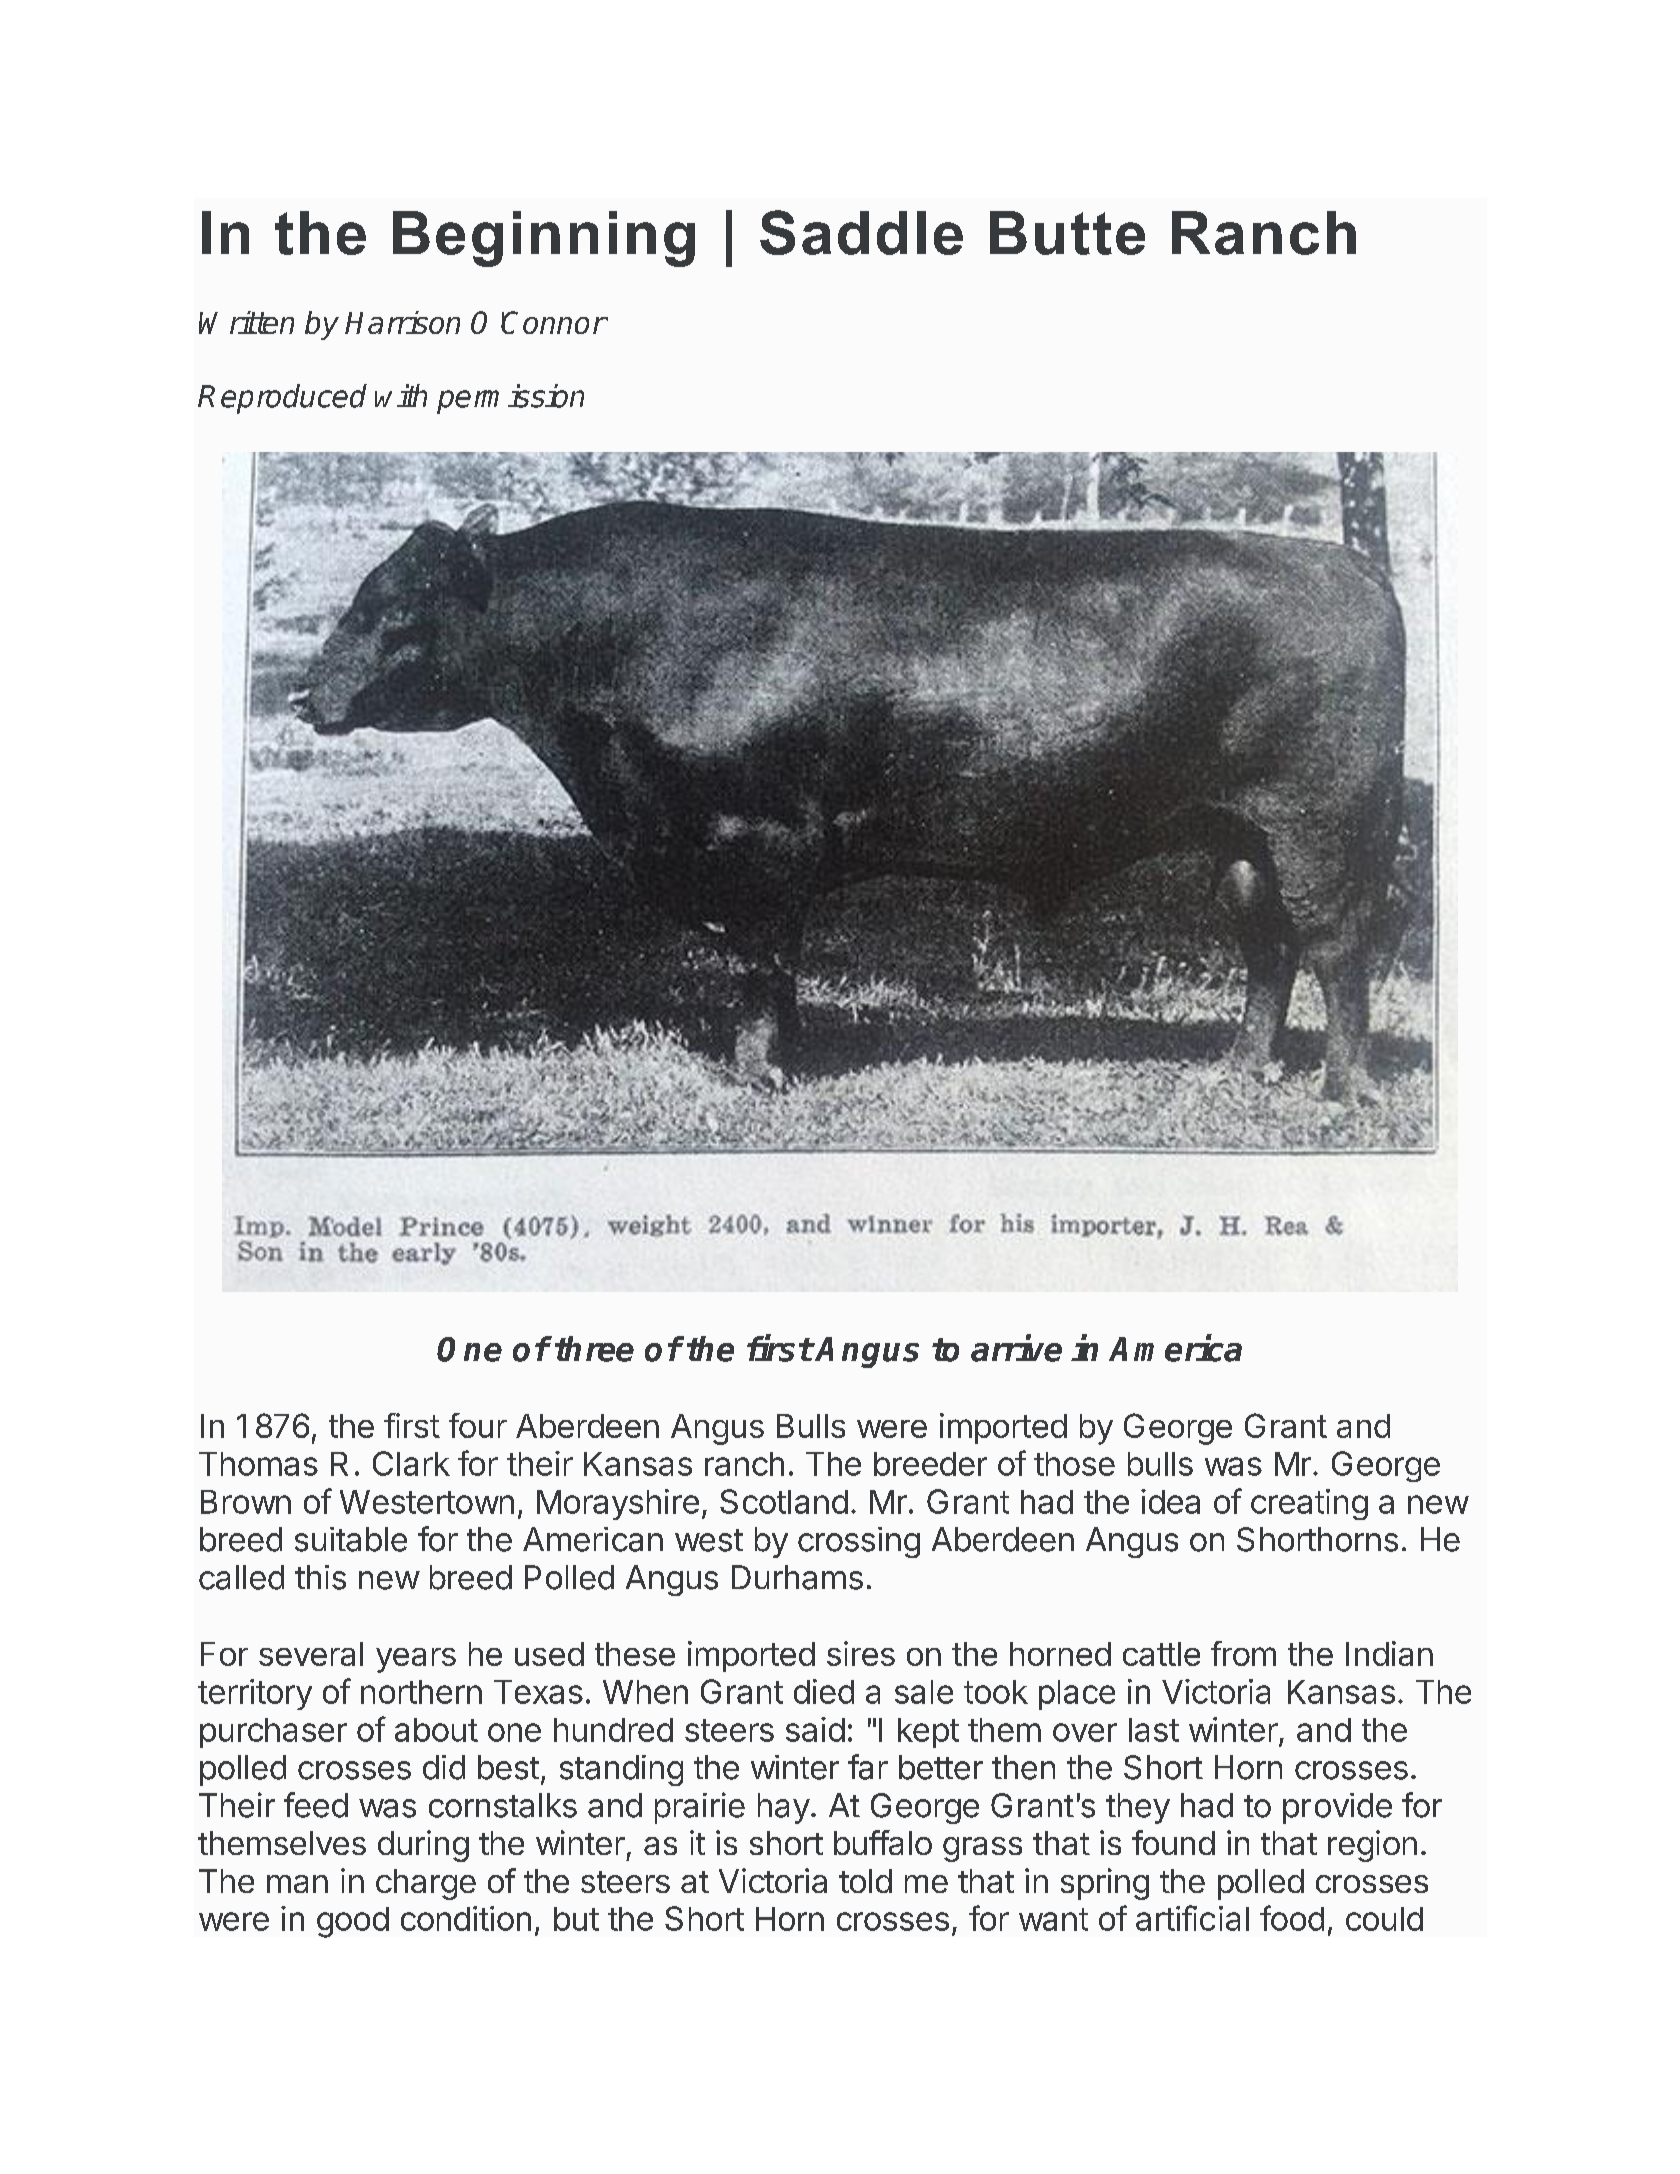 Image resolution: width=1680 pixels, height=2174 pixels. I want to click on food, so click(1292, 1918).
